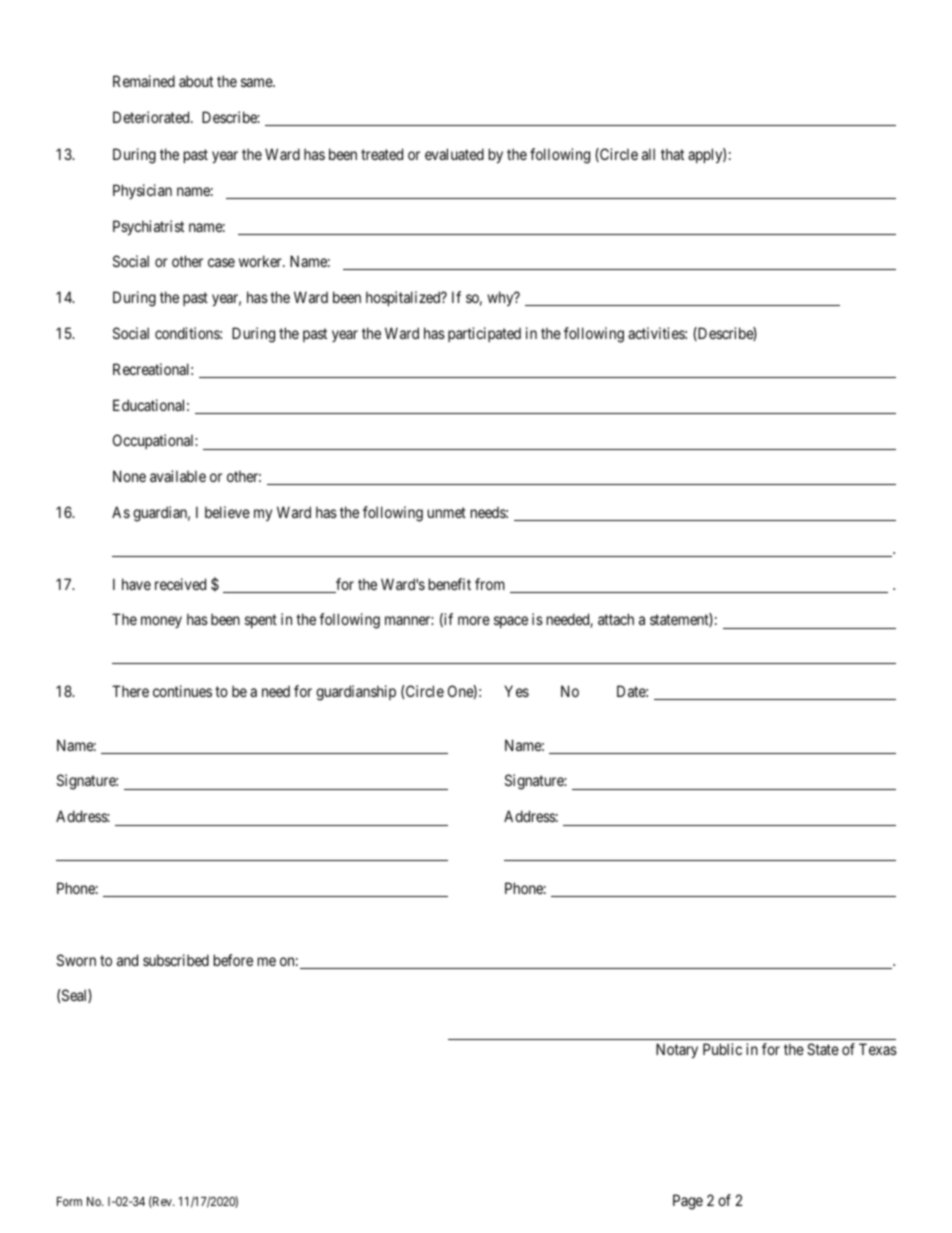 This document has width=952, height=1233. What do you see at coordinates (454, 154) in the document?
I see `evaluated` at bounding box center [454, 154].
